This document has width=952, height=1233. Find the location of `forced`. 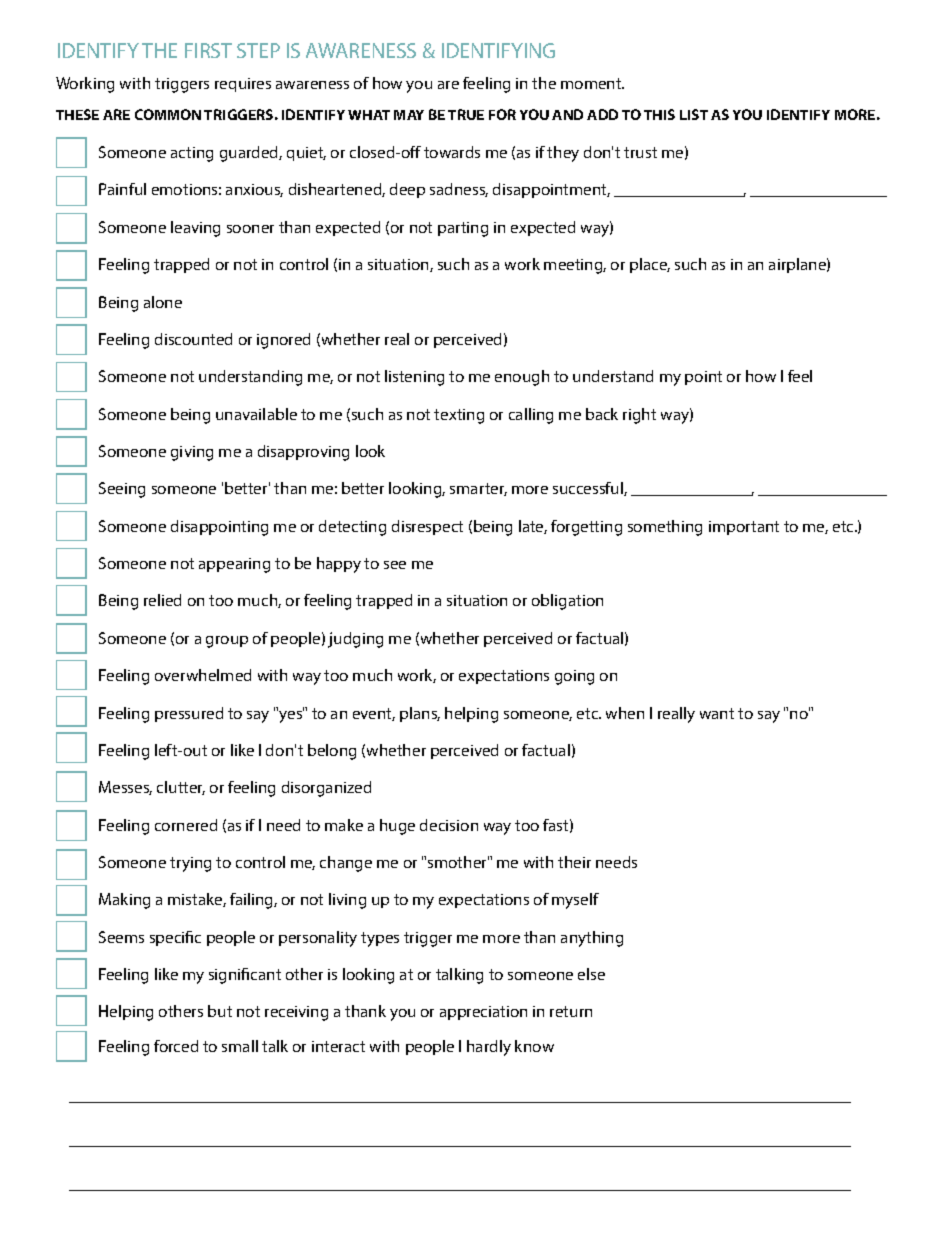

forced is located at coordinates (176, 1046).
